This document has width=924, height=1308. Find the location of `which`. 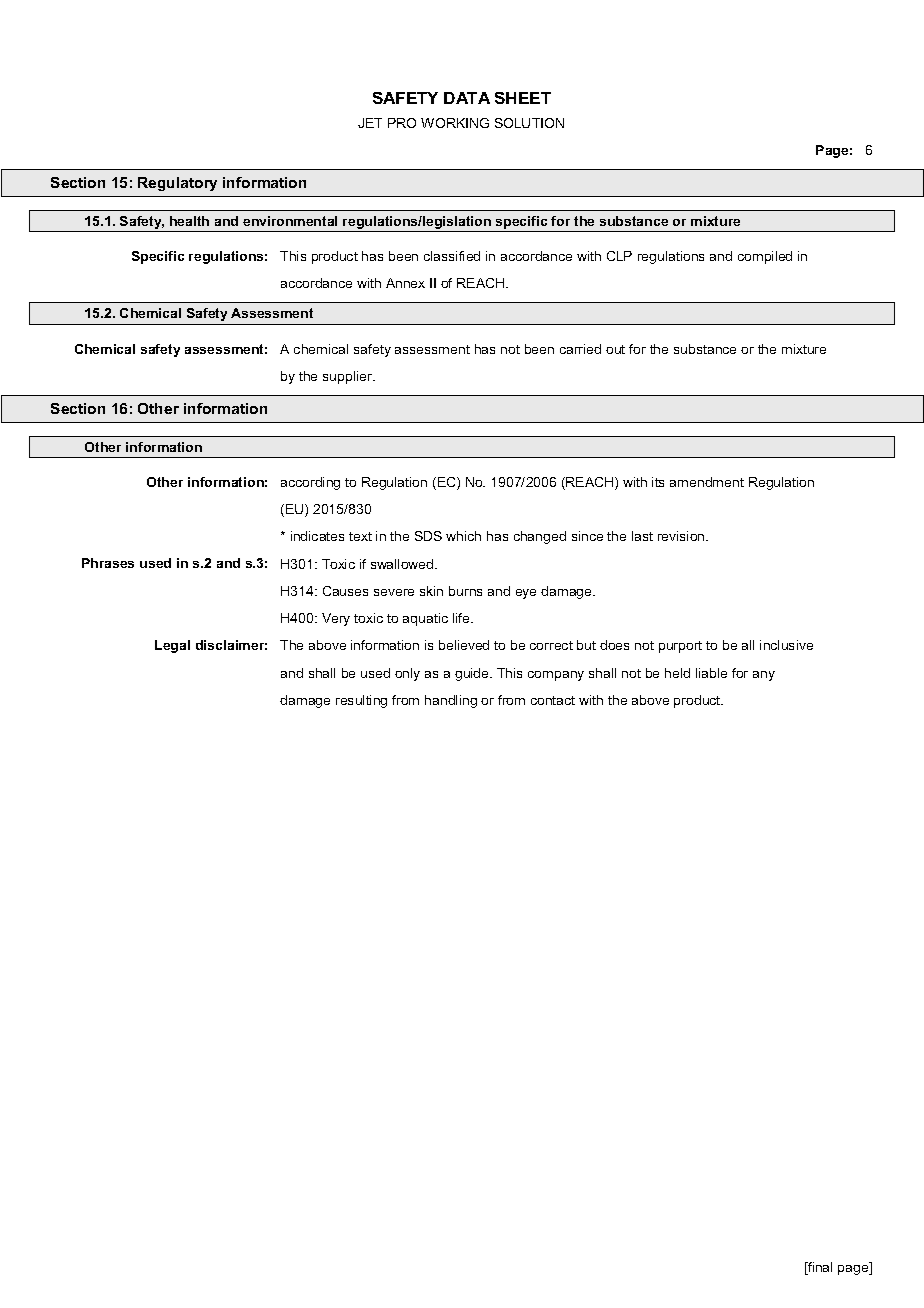

which is located at coordinates (463, 536).
